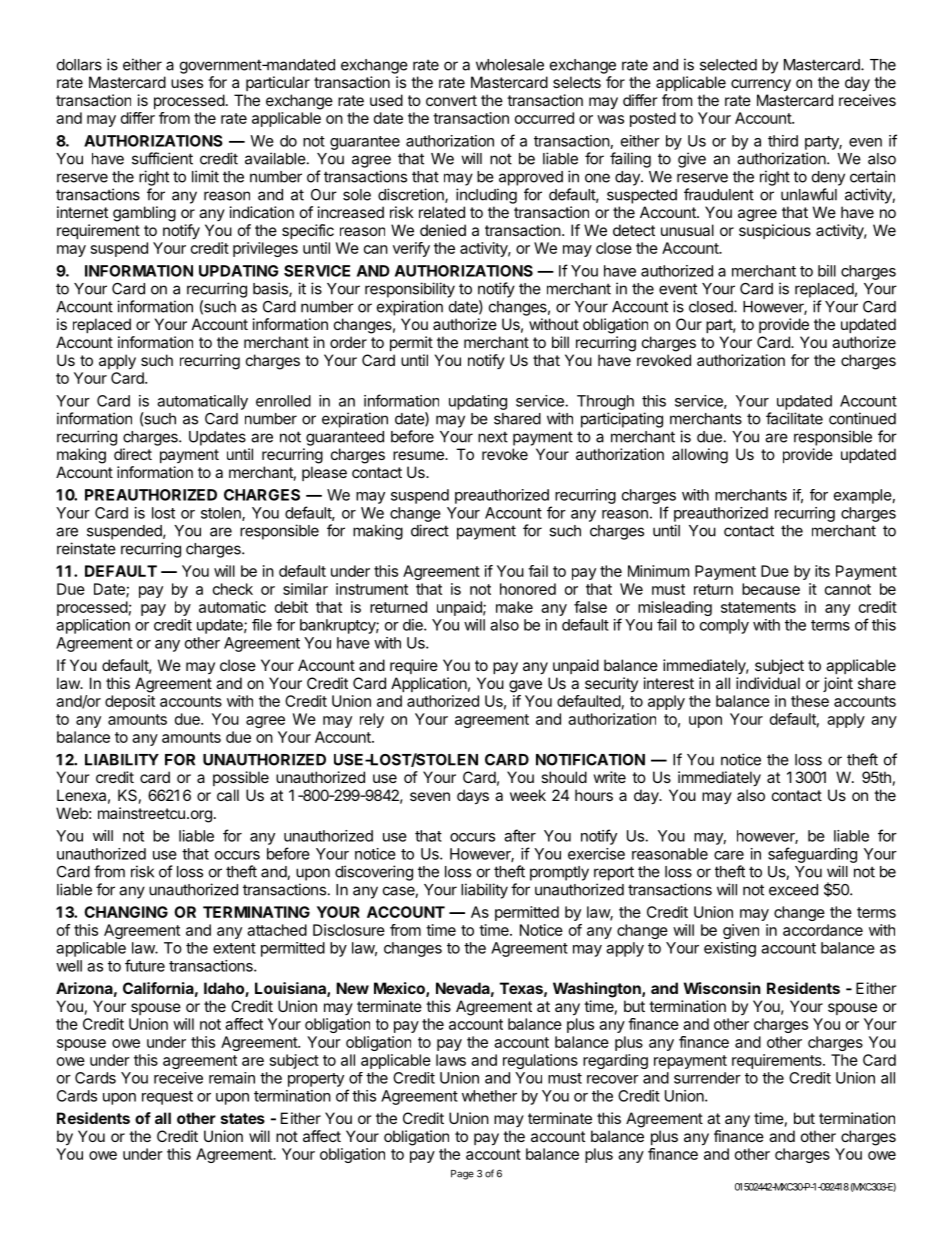 The width and height of the page is (952, 1233). What do you see at coordinates (812, 855) in the page?
I see `safeguarding` at bounding box center [812, 855].
